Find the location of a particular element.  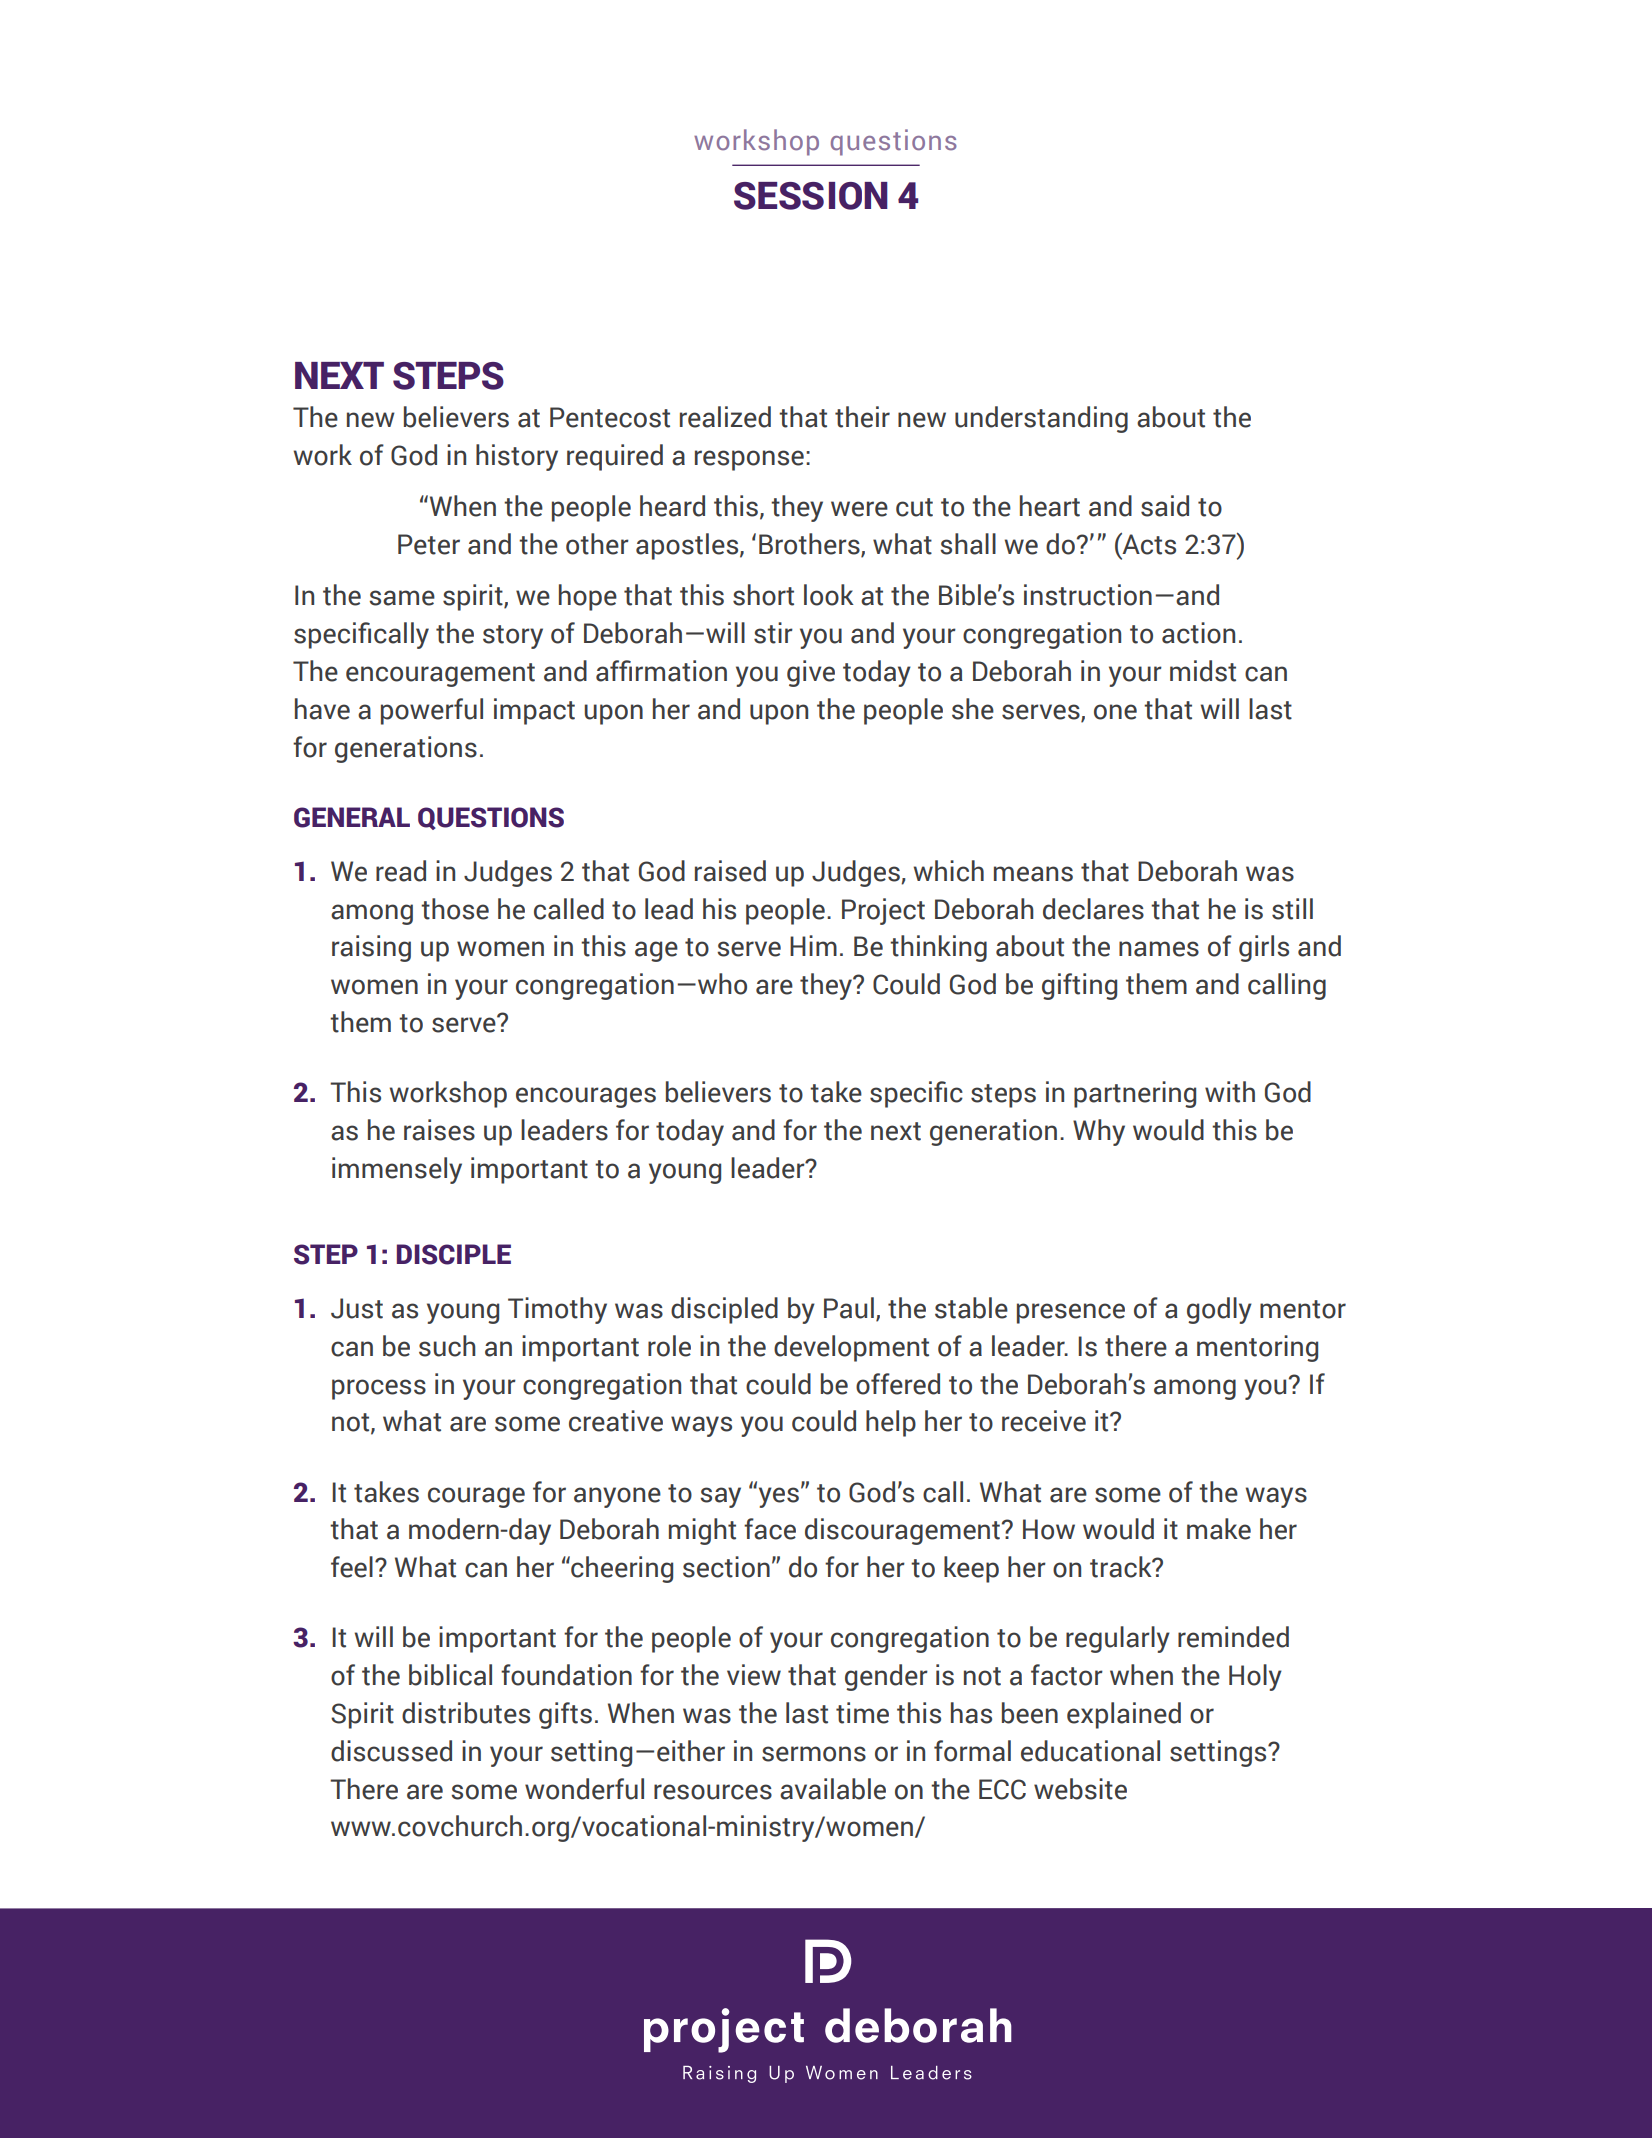

SESSION is located at coordinates (811, 196).
